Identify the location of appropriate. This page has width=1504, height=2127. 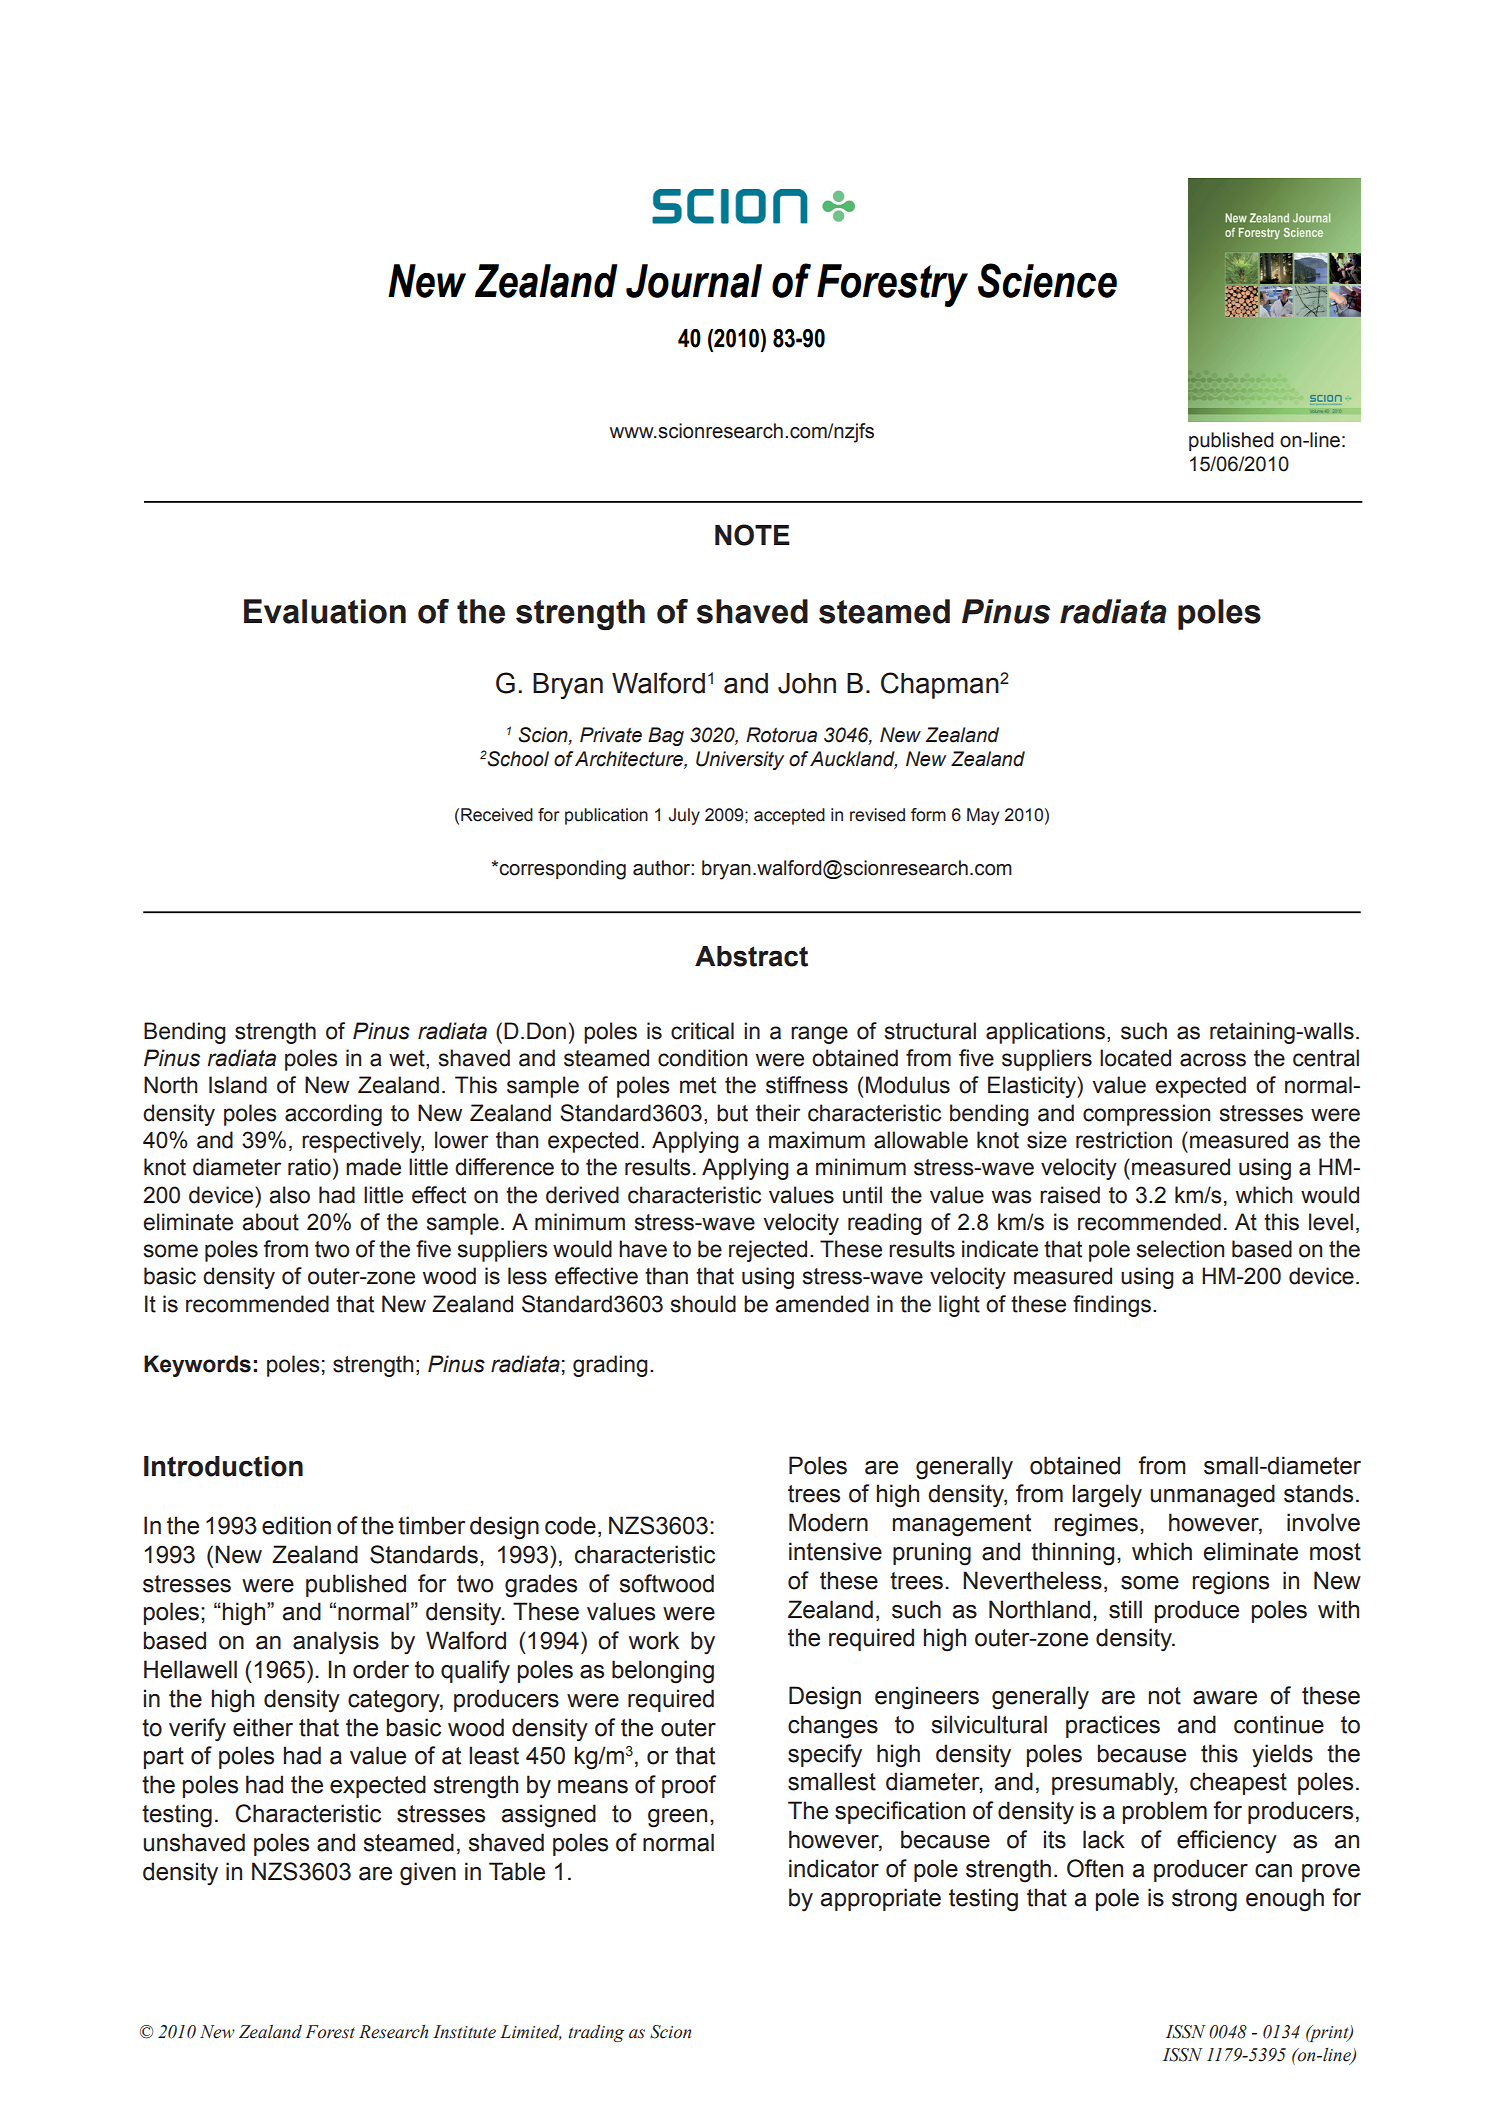
(881, 1899).
